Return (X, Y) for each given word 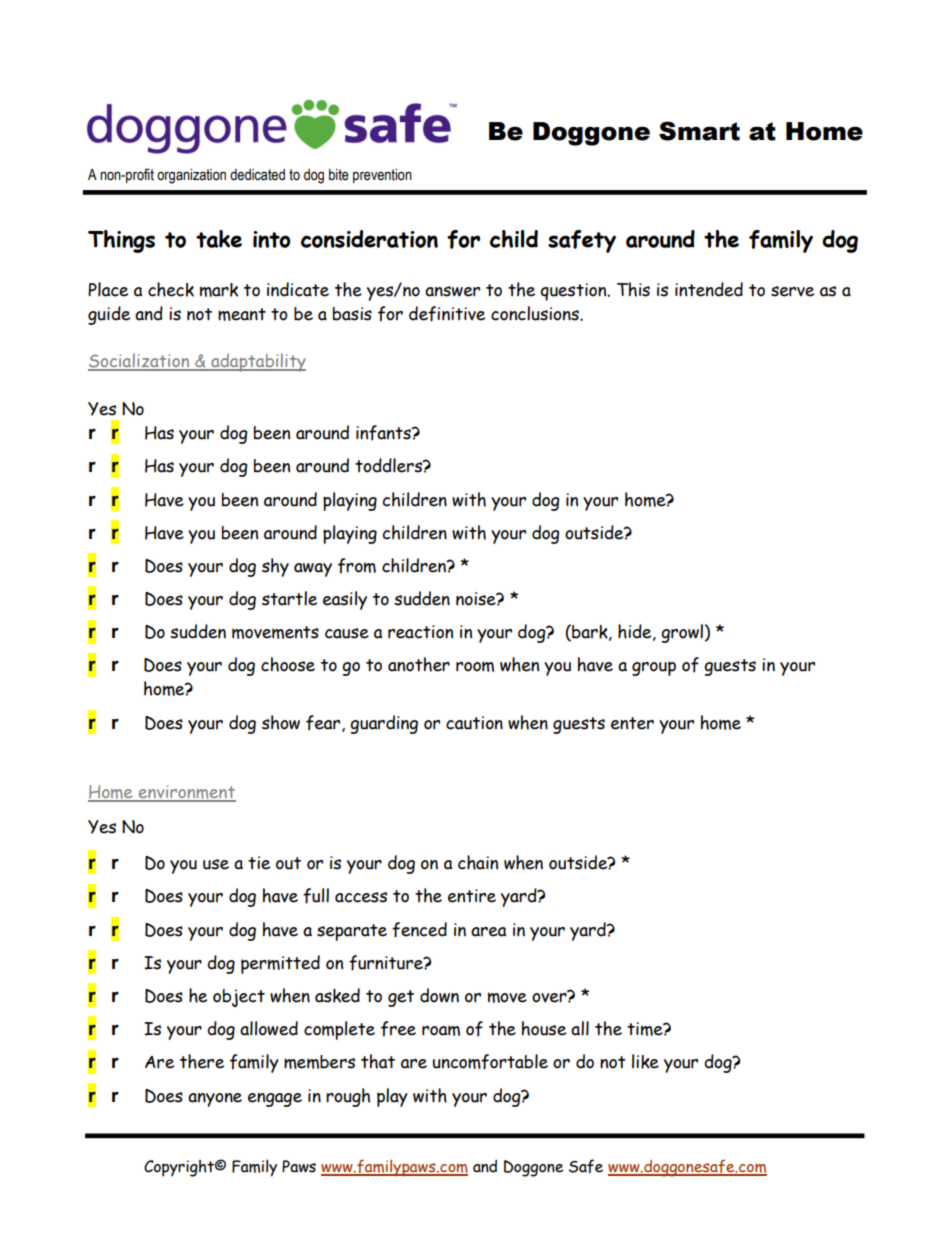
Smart (699, 131)
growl (682, 633)
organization (191, 176)
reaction (420, 632)
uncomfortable (490, 1062)
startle (289, 598)
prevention (382, 176)
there (202, 1061)
